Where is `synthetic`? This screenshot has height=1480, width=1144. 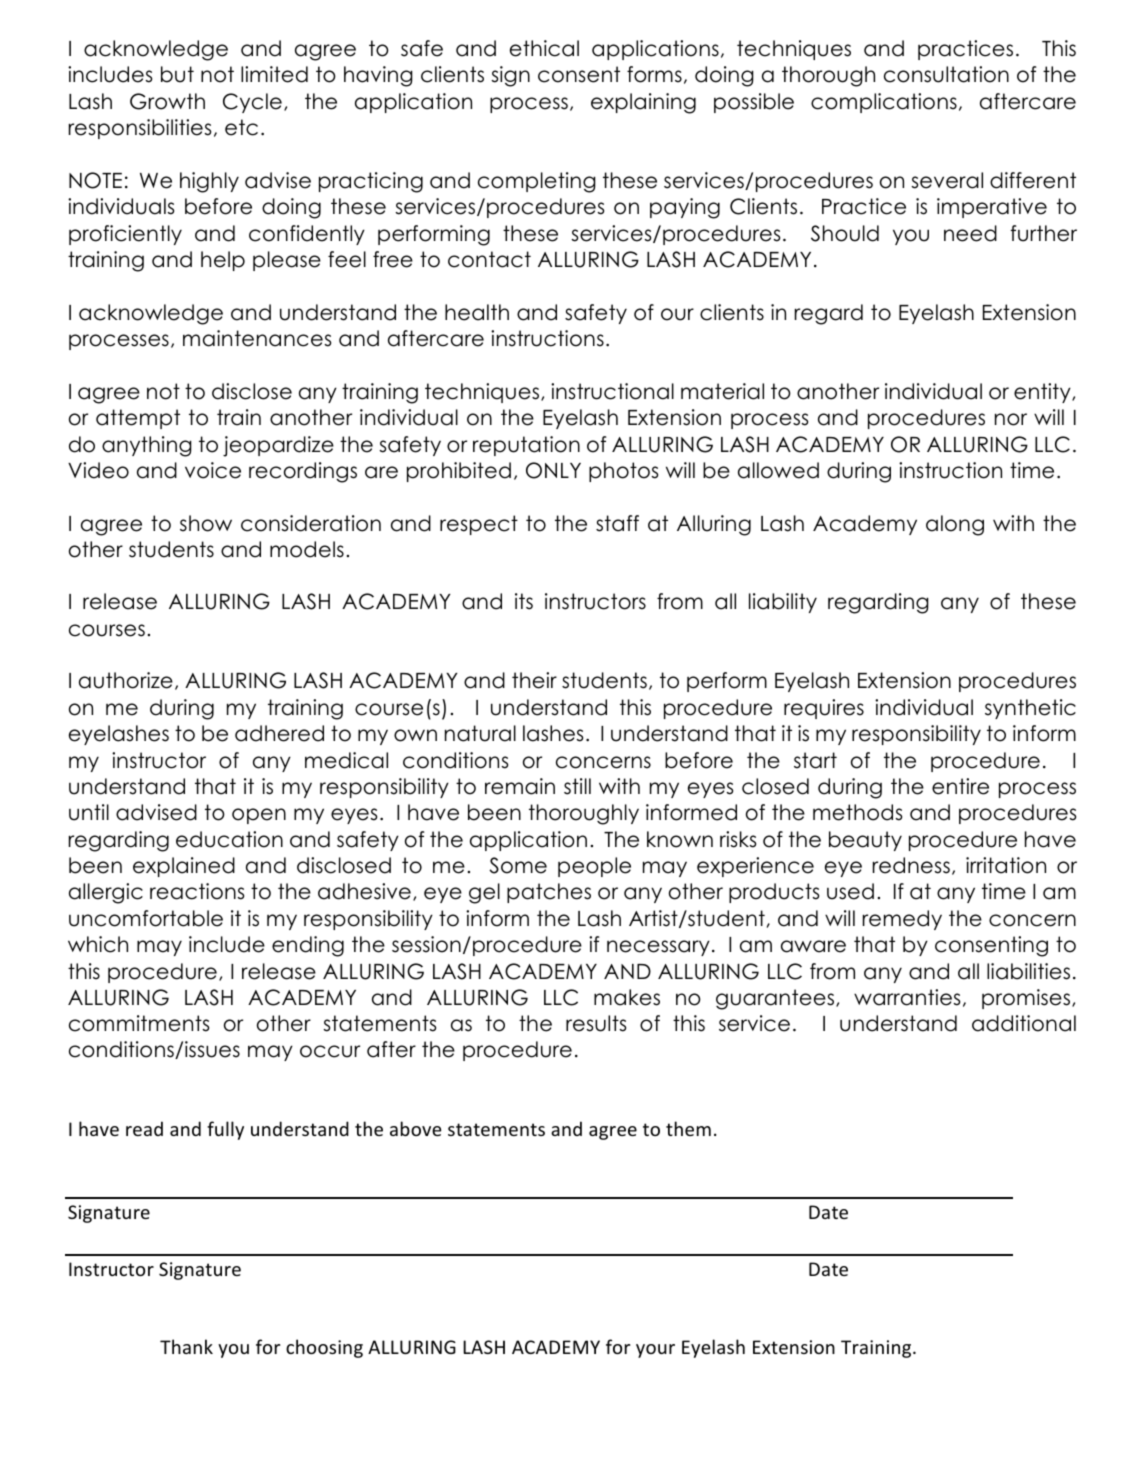 synthetic is located at coordinates (1030, 709).
